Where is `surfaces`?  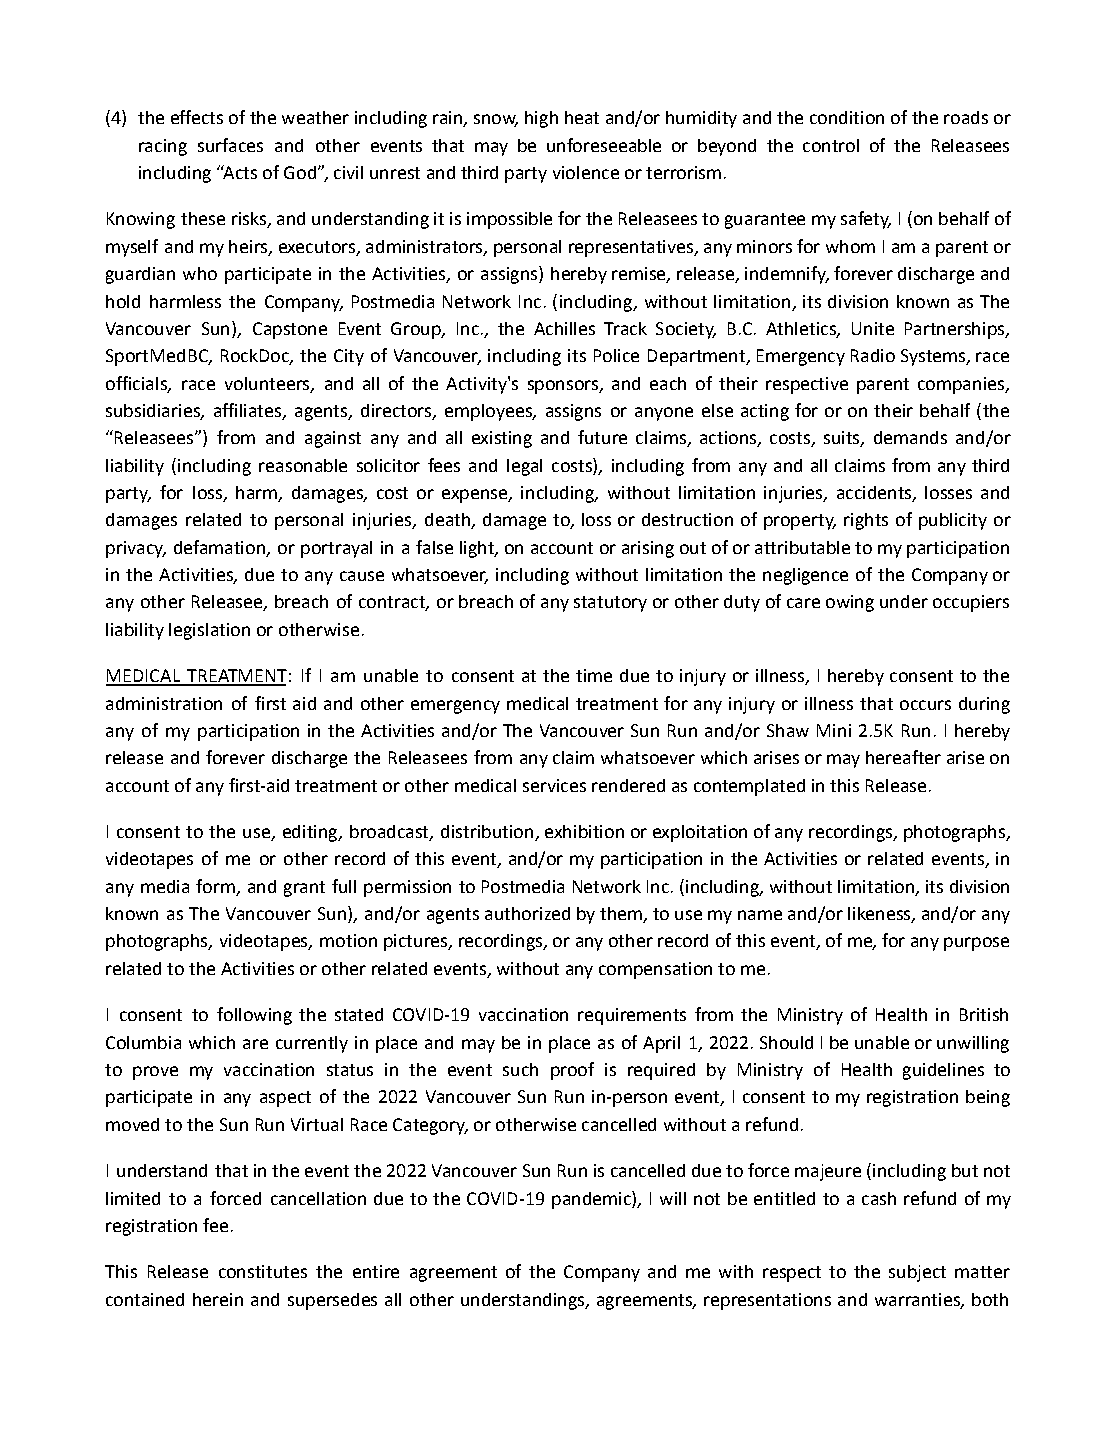
surfaces is located at coordinates (230, 145).
